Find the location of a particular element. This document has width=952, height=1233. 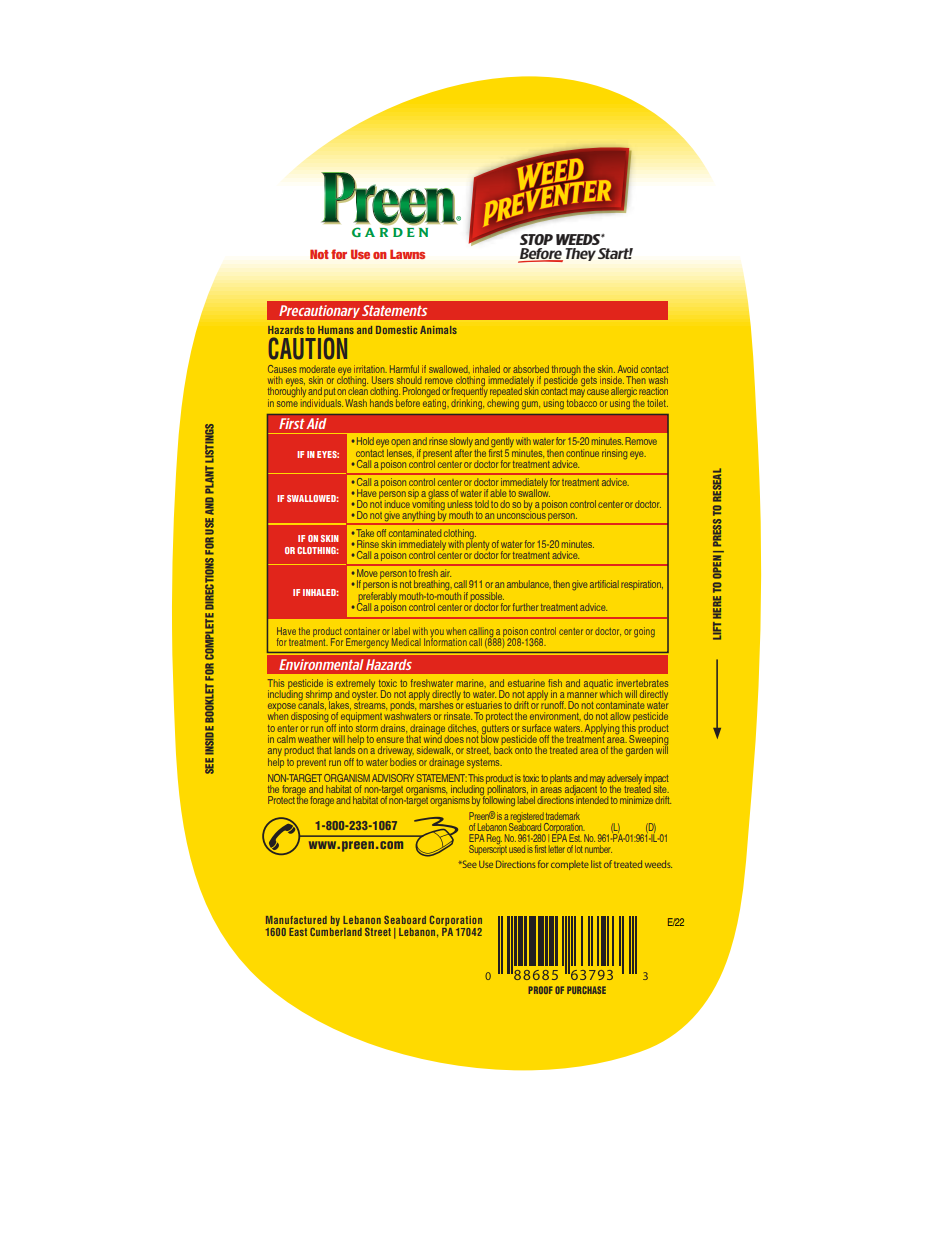

weather is located at coordinates (314, 739).
